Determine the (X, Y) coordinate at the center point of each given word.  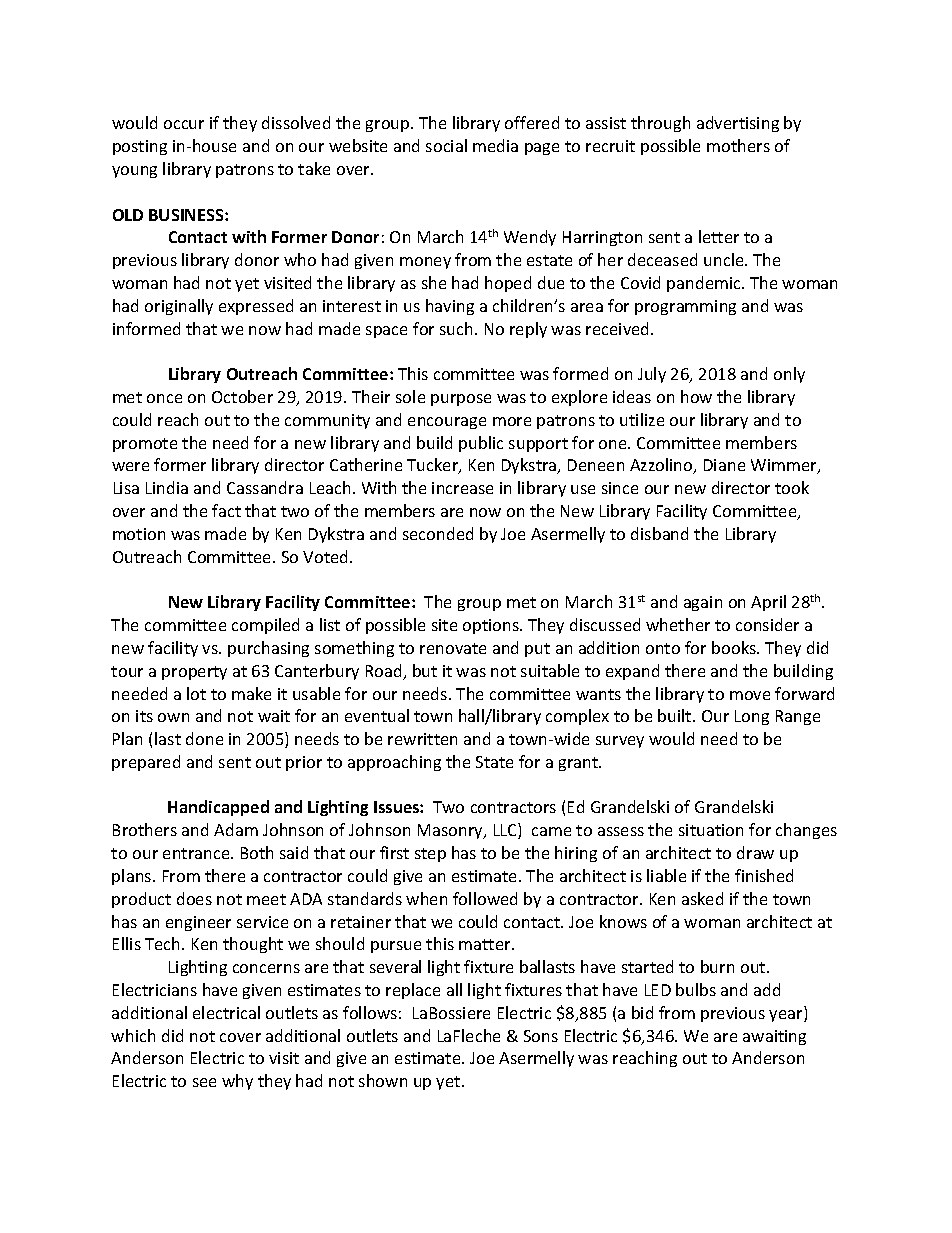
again (703, 603)
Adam (236, 829)
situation (711, 830)
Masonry (451, 831)
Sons (541, 1036)
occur (184, 124)
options (492, 626)
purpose (461, 400)
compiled (265, 626)
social (446, 145)
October (242, 396)
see (204, 1082)
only (789, 375)
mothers (738, 145)
